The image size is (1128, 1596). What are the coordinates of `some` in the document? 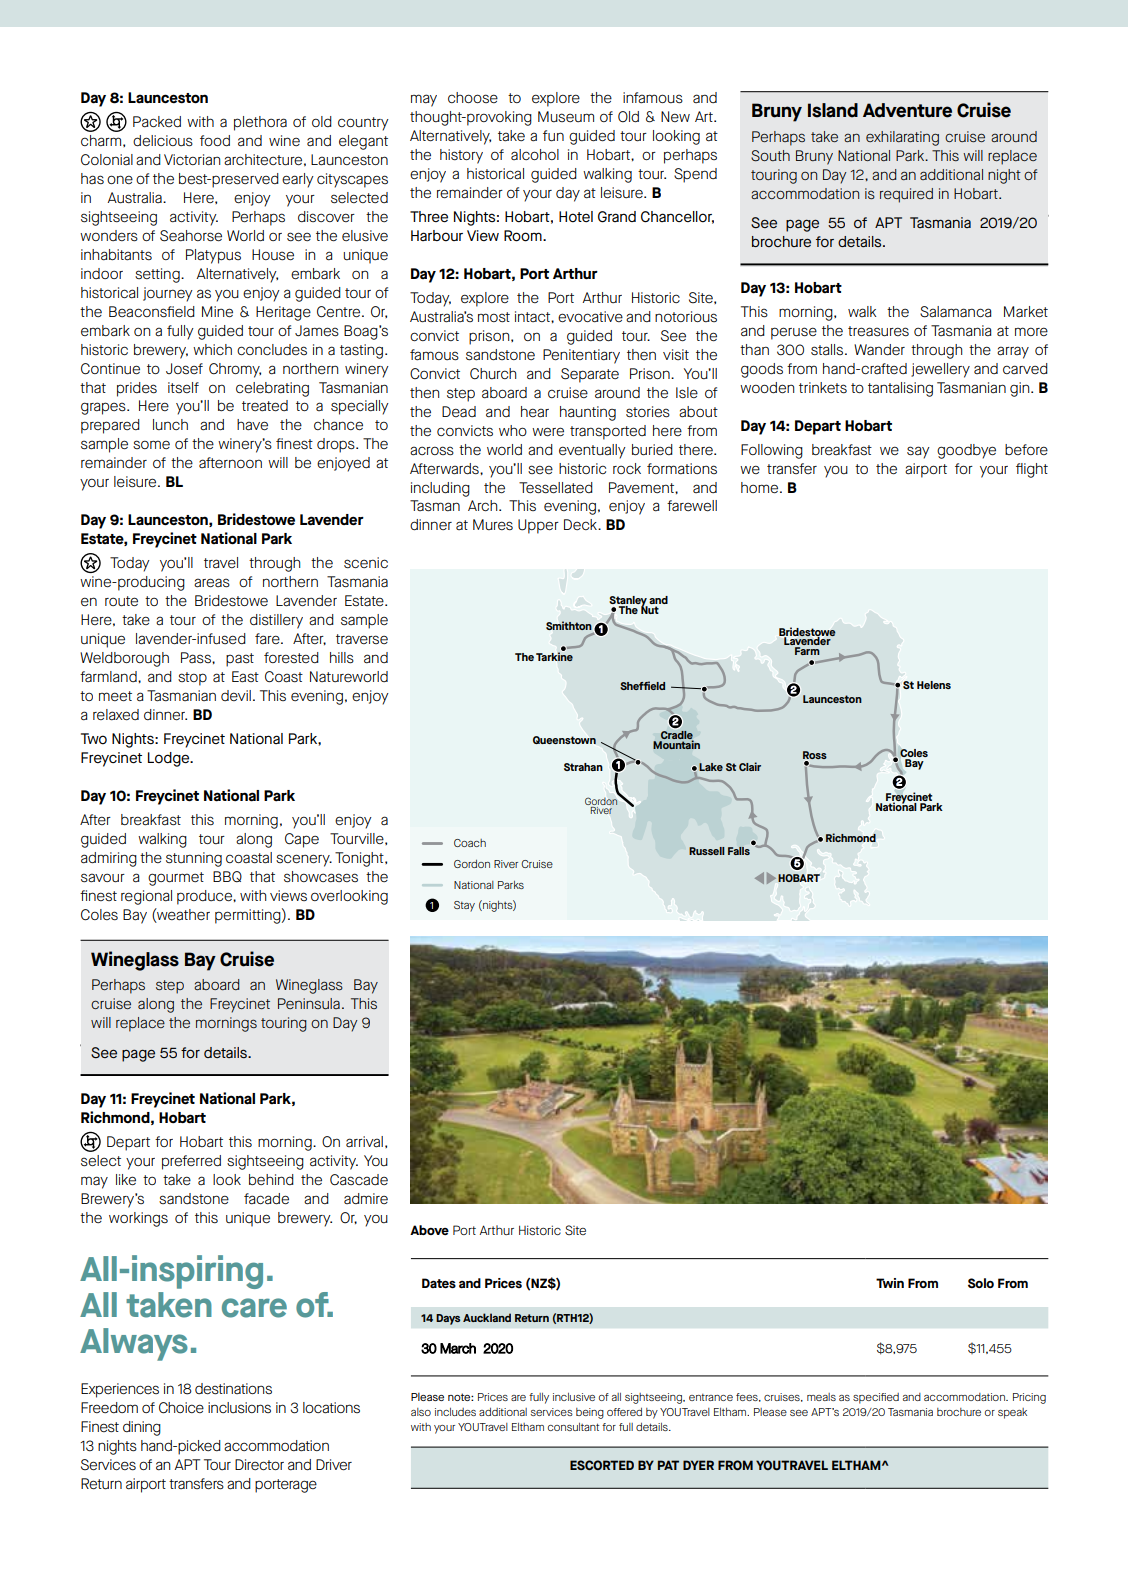 It's located at (151, 444).
